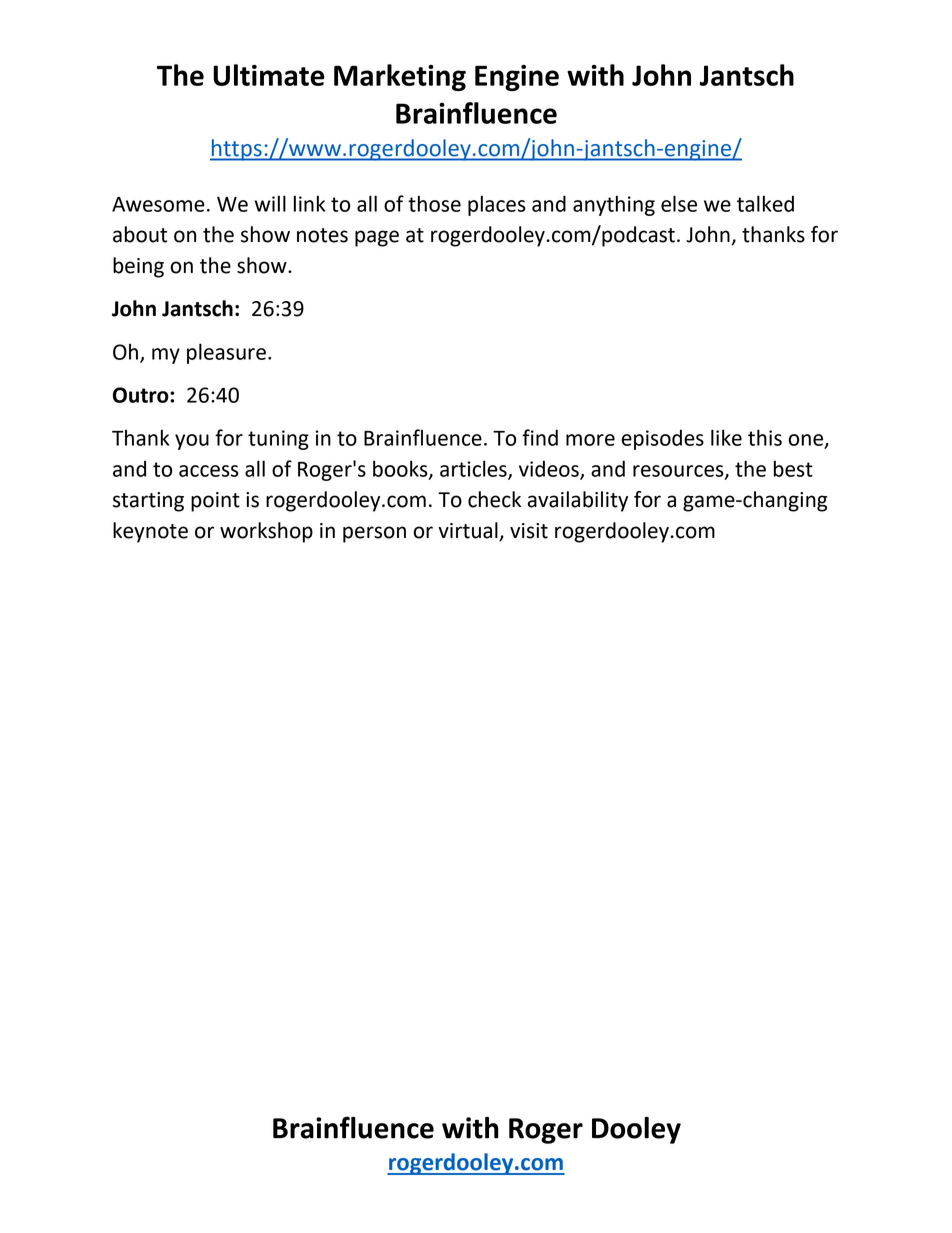 This screenshot has width=952, height=1233. Describe the element at coordinates (215, 502) in the screenshot. I see `point` at that location.
